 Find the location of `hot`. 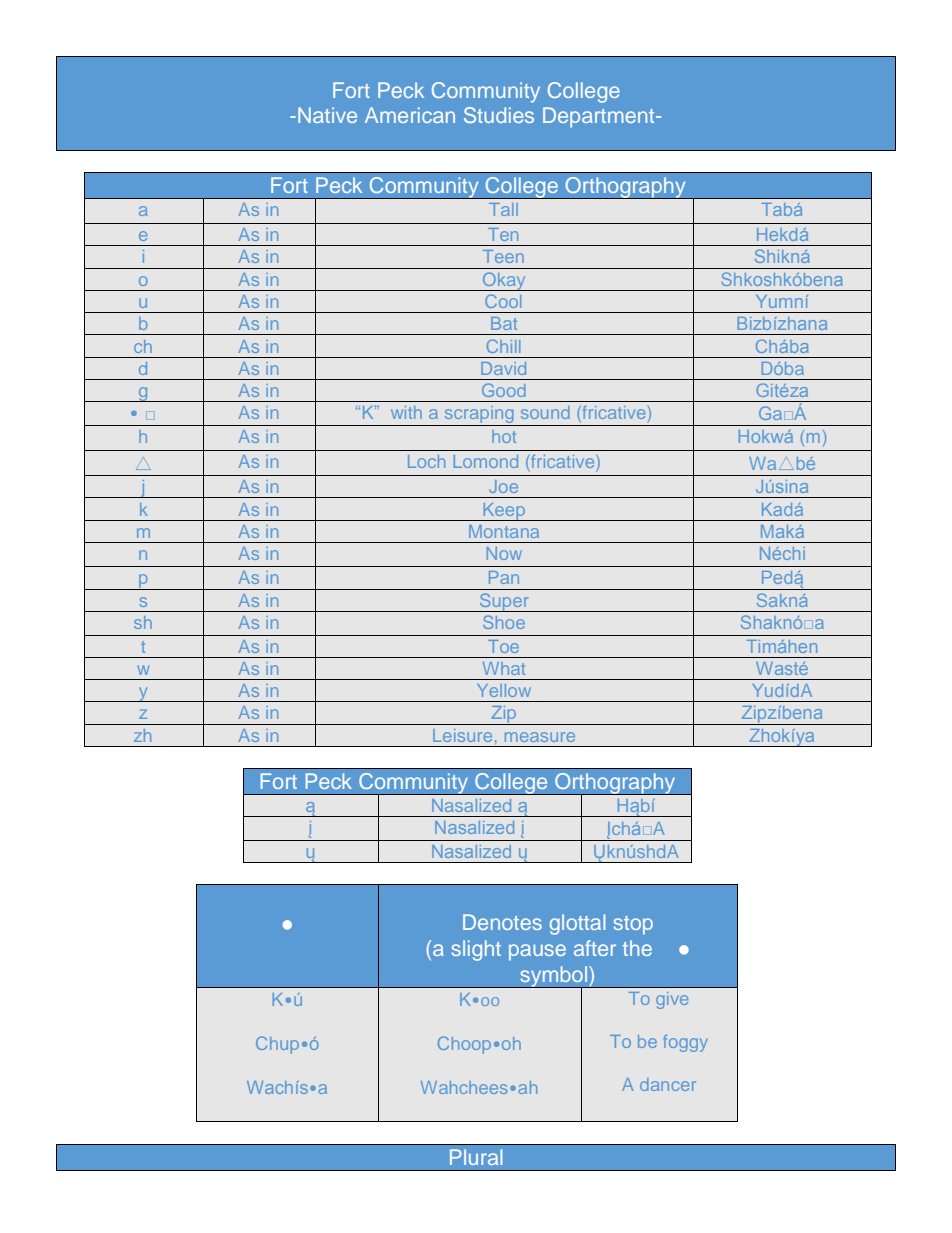

hot is located at coordinates (504, 436).
